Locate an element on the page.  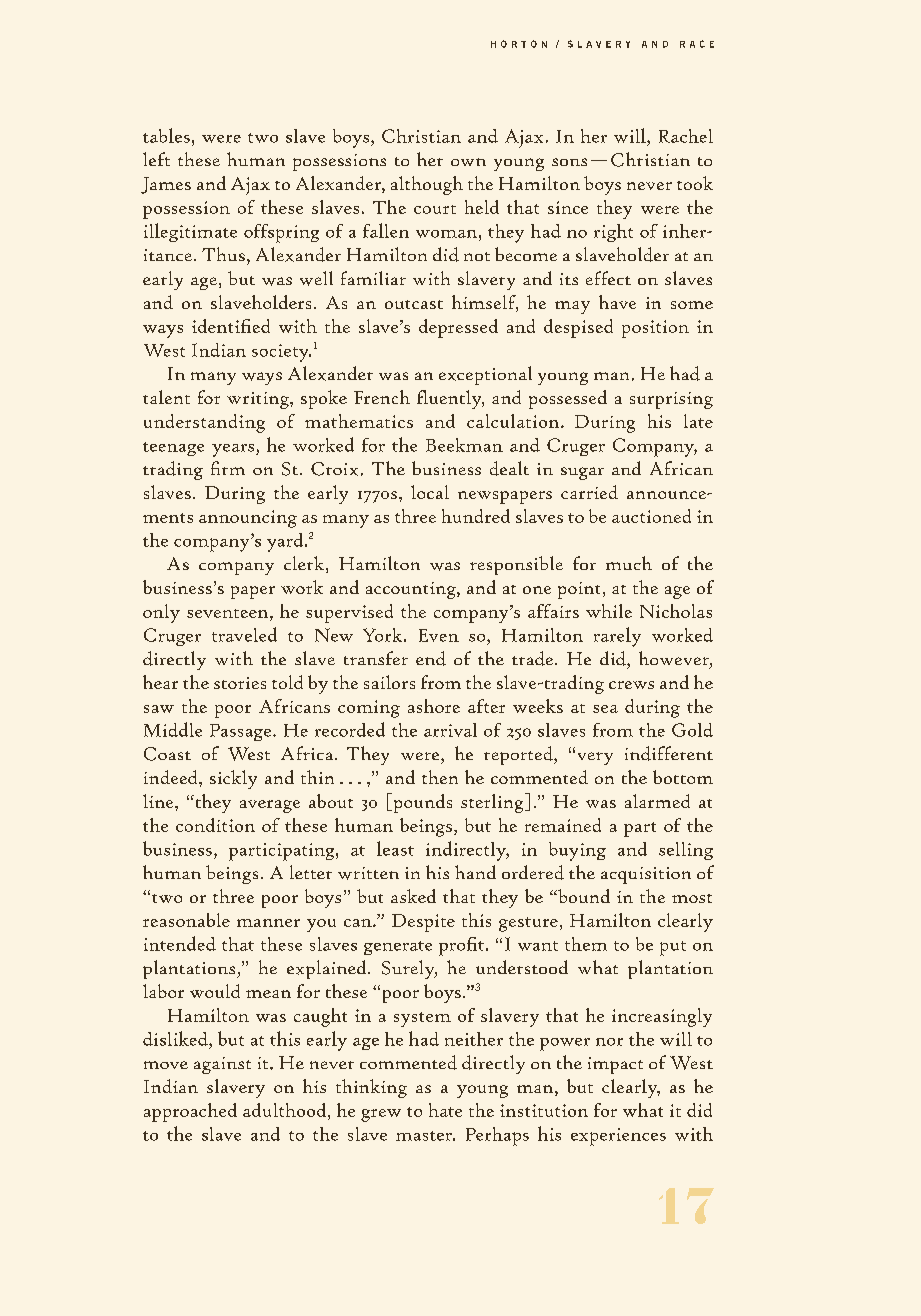
much is located at coordinates (629, 563).
